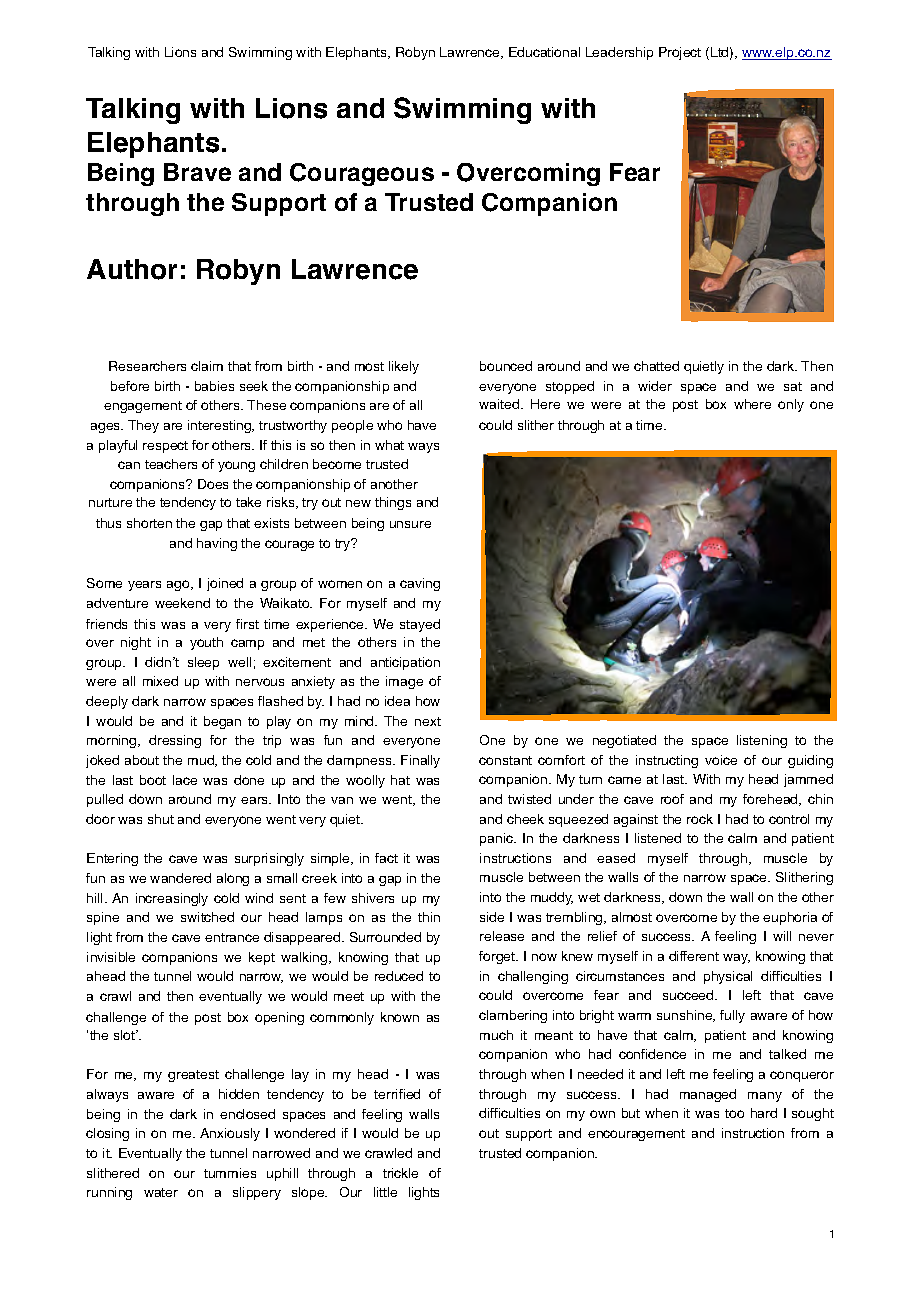 The height and width of the document is (1308, 924). What do you see at coordinates (680, 53) in the document?
I see `Project` at bounding box center [680, 53].
